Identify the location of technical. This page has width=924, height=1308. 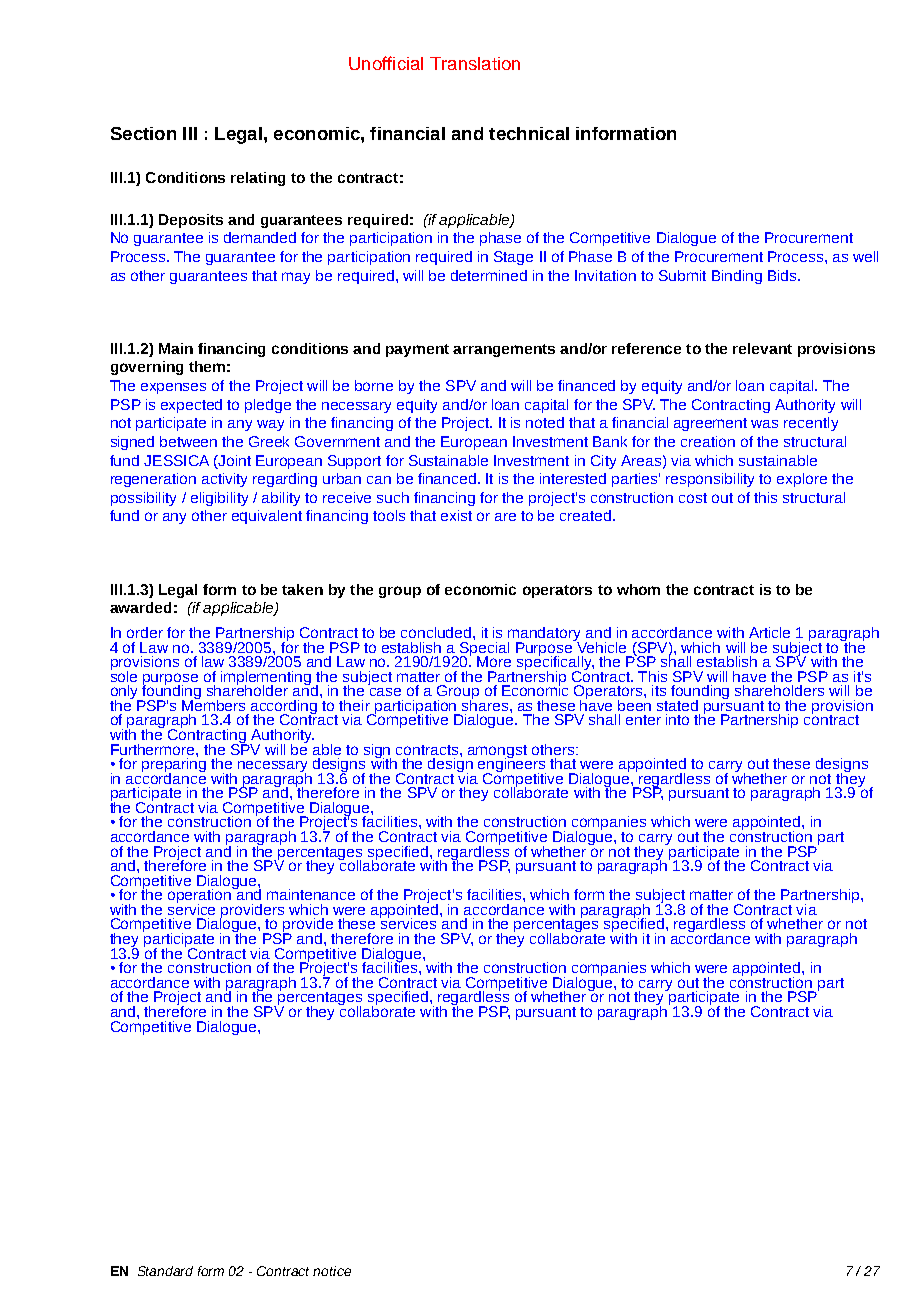
(529, 133).
